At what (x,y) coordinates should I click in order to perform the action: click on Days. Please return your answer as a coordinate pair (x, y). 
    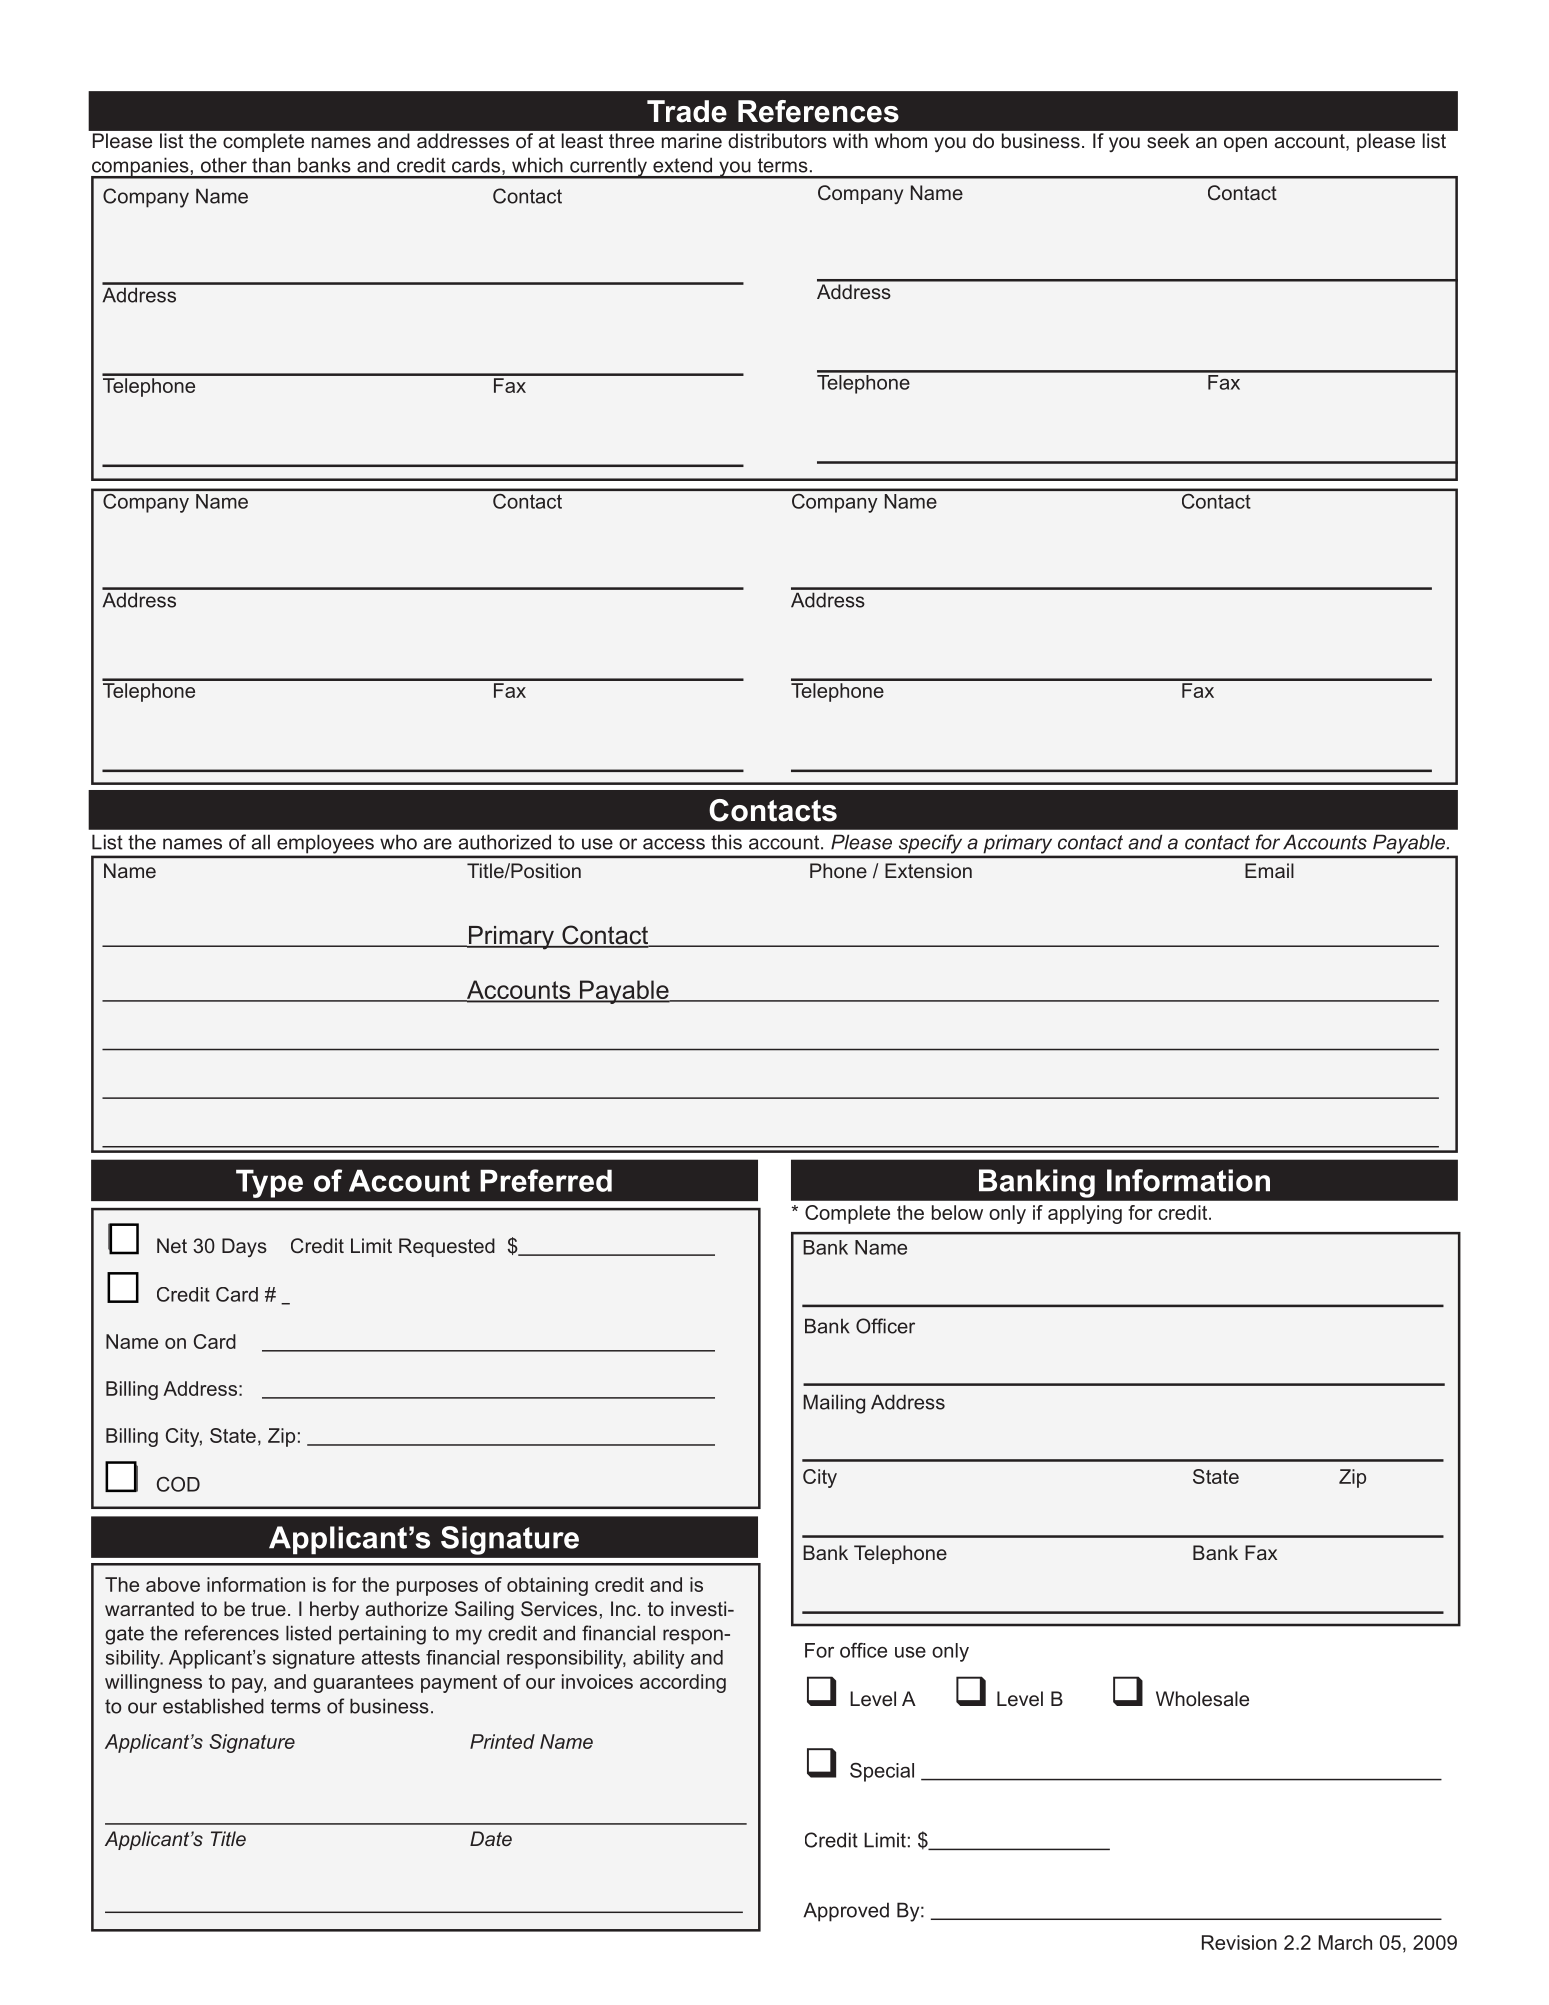
    Looking at the image, I should click on (244, 1247).
